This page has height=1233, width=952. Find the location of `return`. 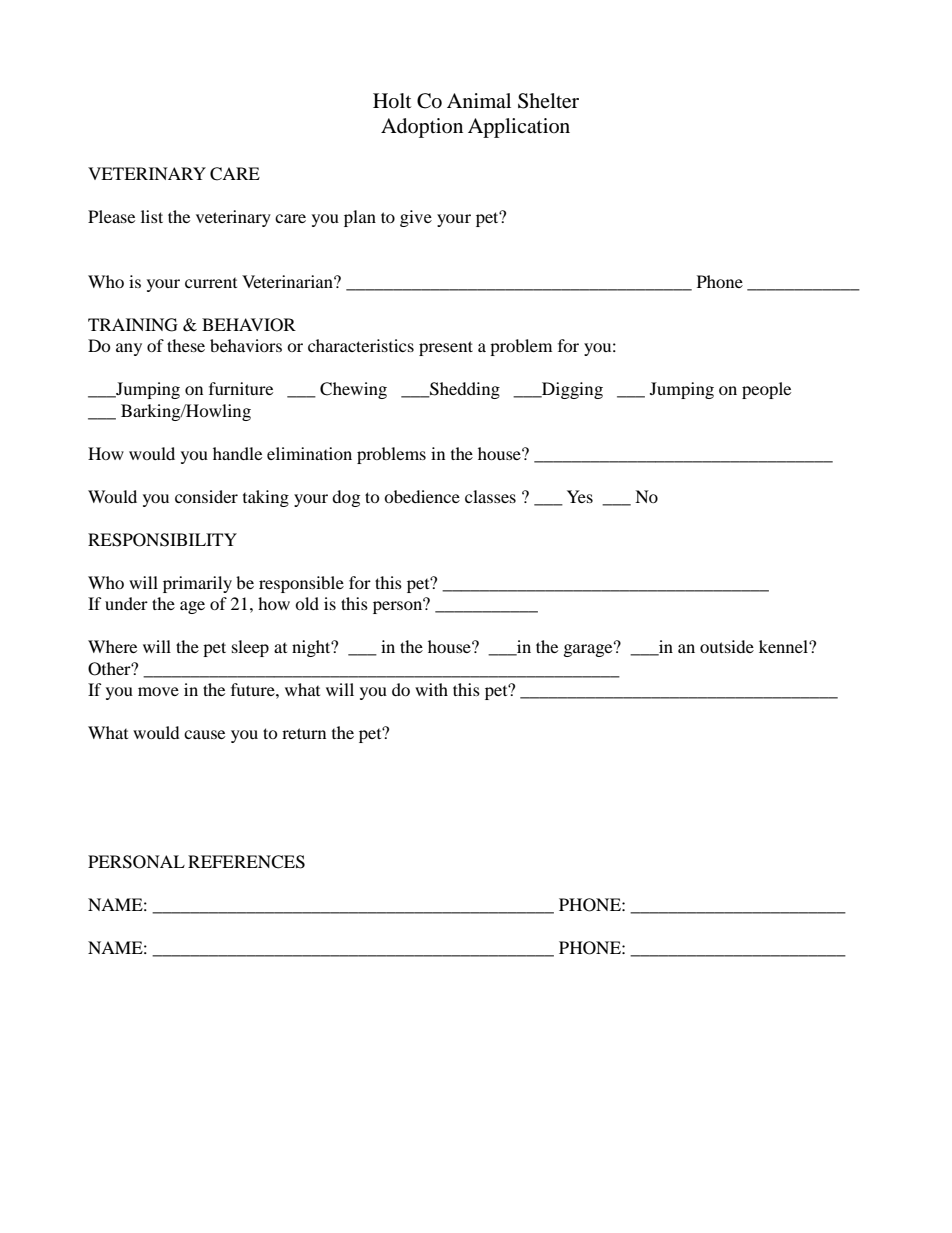

return is located at coordinates (304, 733).
